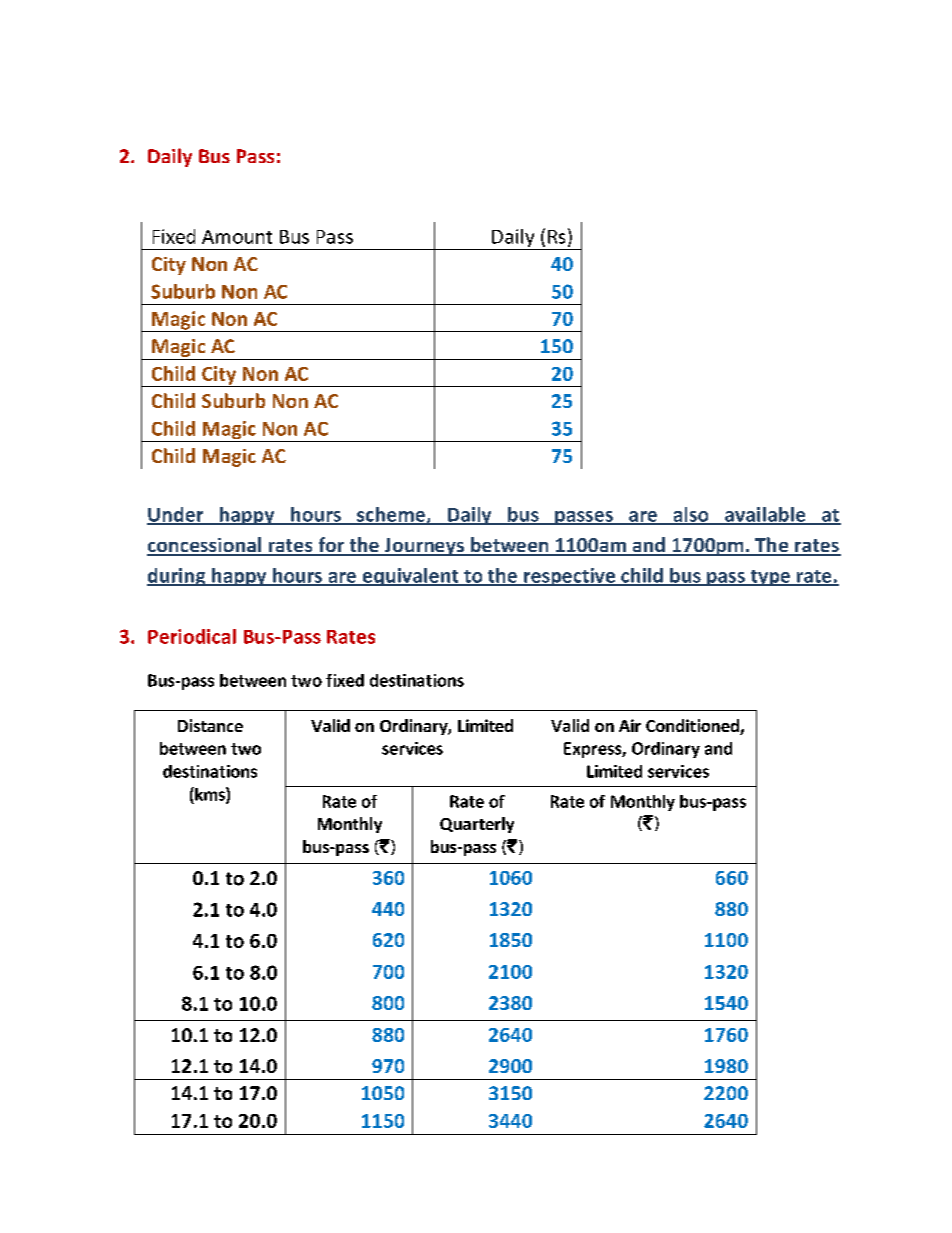 The height and width of the screenshot is (1233, 952). Describe the element at coordinates (693, 727) in the screenshot. I see `Conditioned` at that location.
